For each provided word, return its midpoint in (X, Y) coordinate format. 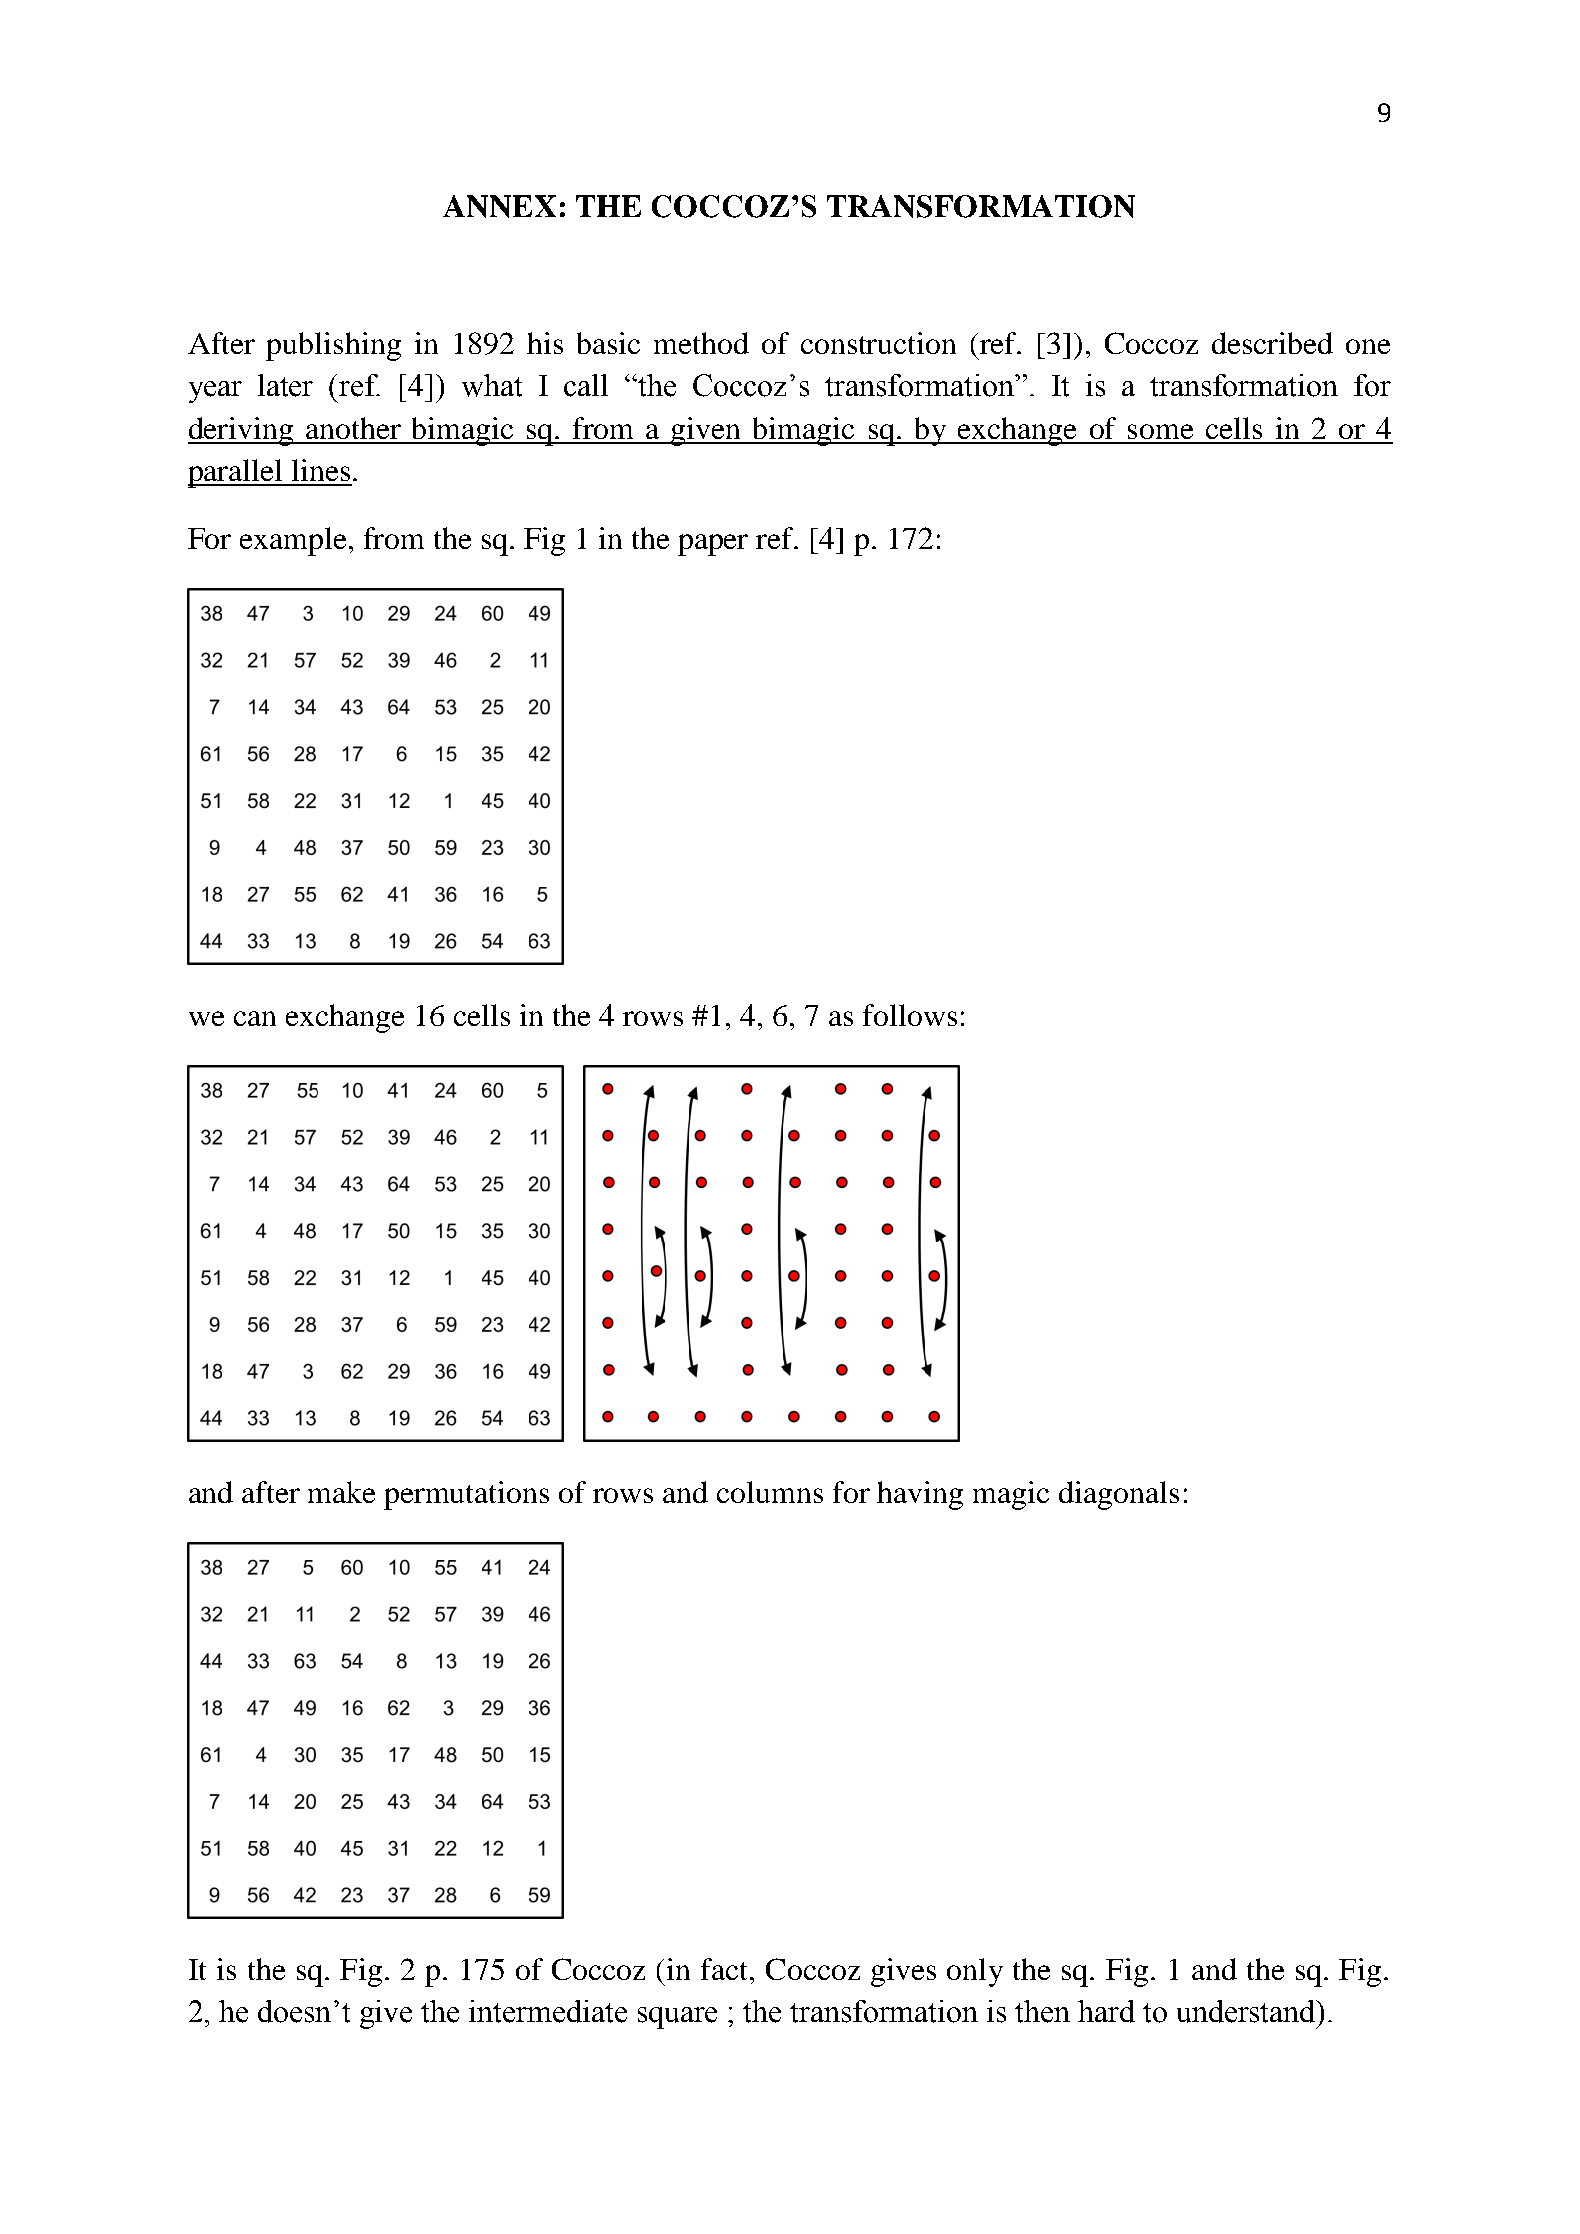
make (341, 1492)
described (1272, 343)
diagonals (1119, 1495)
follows (910, 1015)
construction (878, 343)
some (1160, 431)
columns (770, 1492)
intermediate (548, 2011)
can (255, 1018)
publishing (333, 346)
